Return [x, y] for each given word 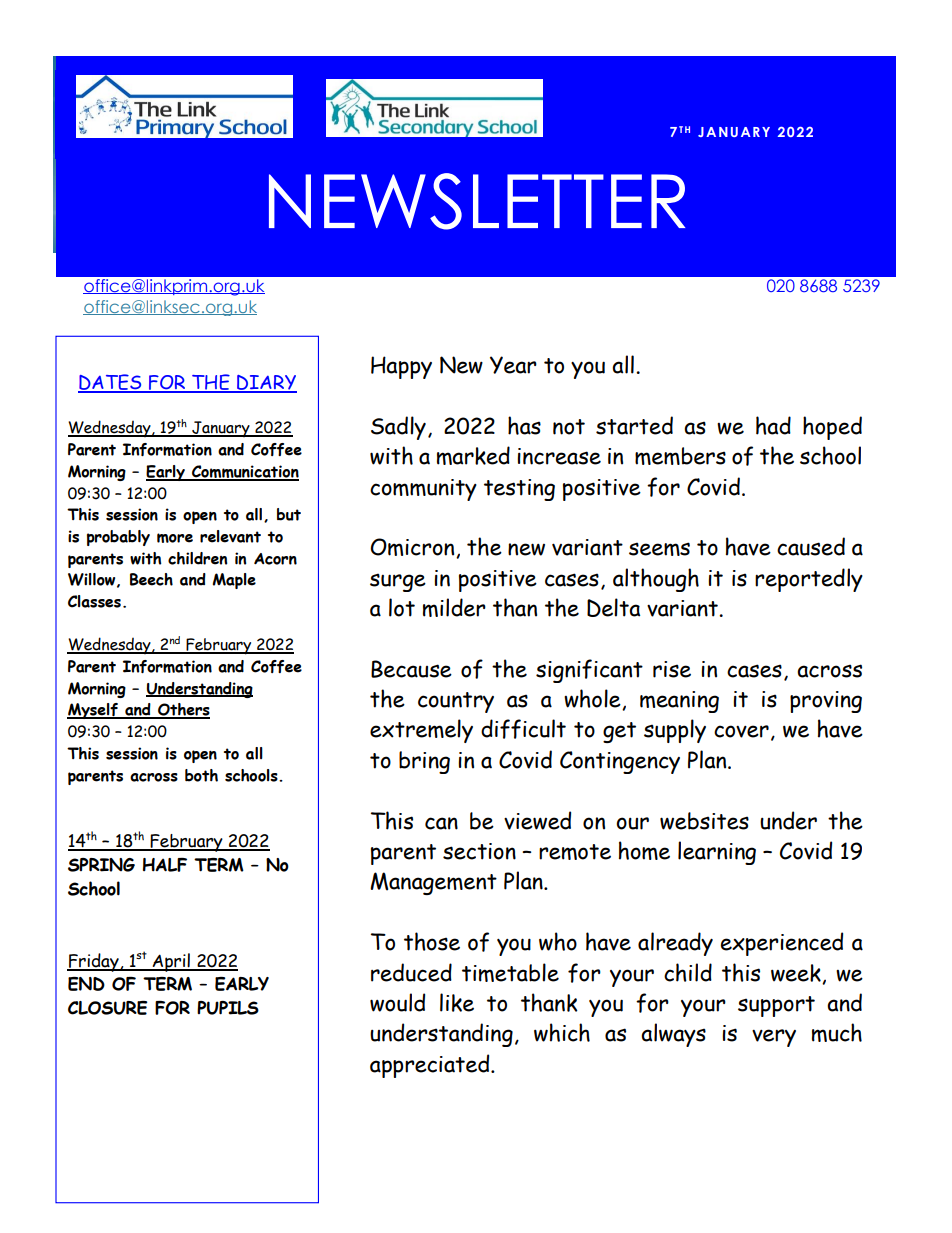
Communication [244, 472]
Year [513, 365]
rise [672, 669]
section [479, 851]
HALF [165, 865]
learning [717, 853]
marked [473, 455]
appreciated [431, 1066]
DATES [111, 383]
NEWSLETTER [477, 201]
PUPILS [228, 1008]
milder [454, 607]
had [773, 425]
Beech [151, 579]
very [774, 1038]
